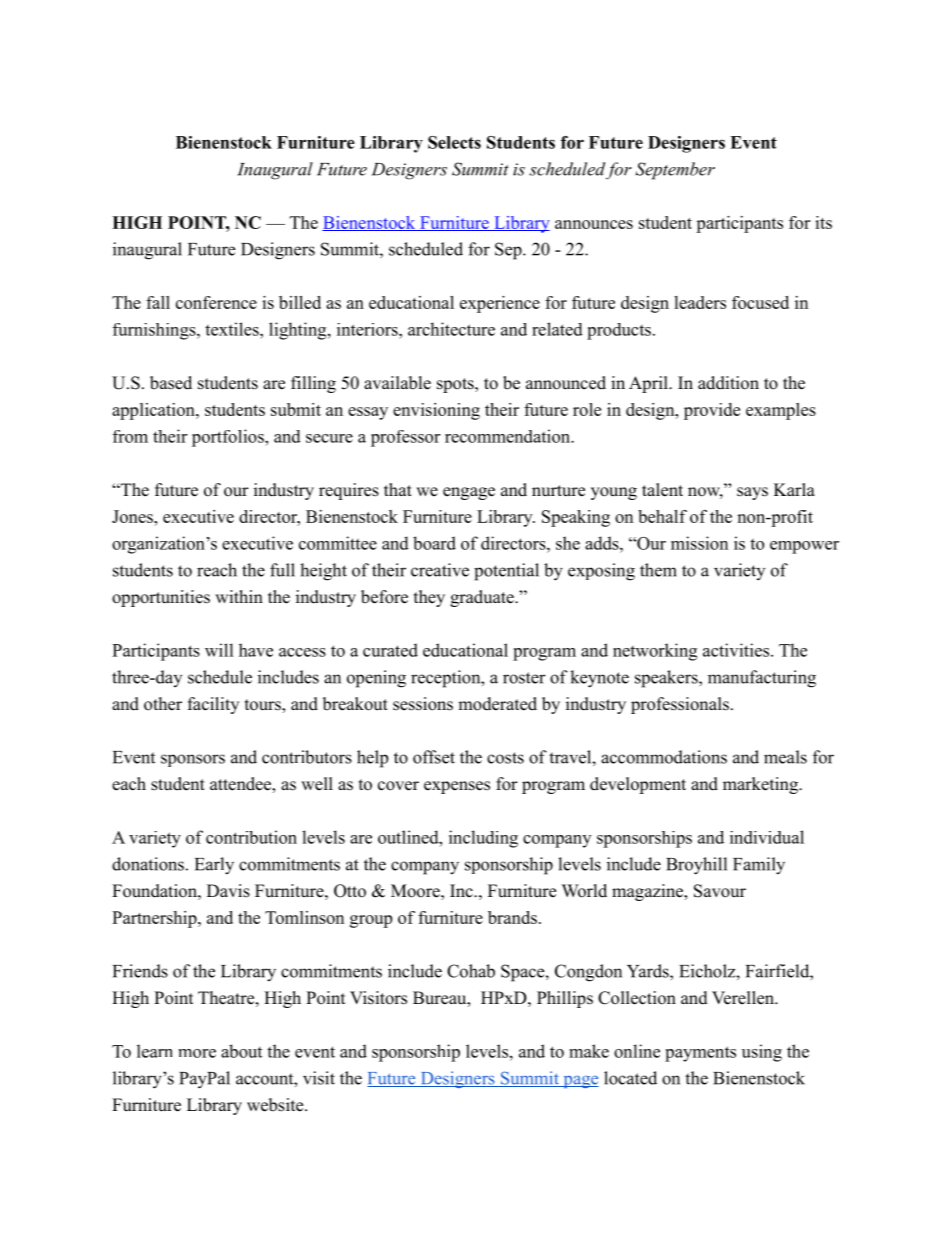 The width and height of the screenshot is (952, 1233). I want to click on Early, so click(214, 866).
